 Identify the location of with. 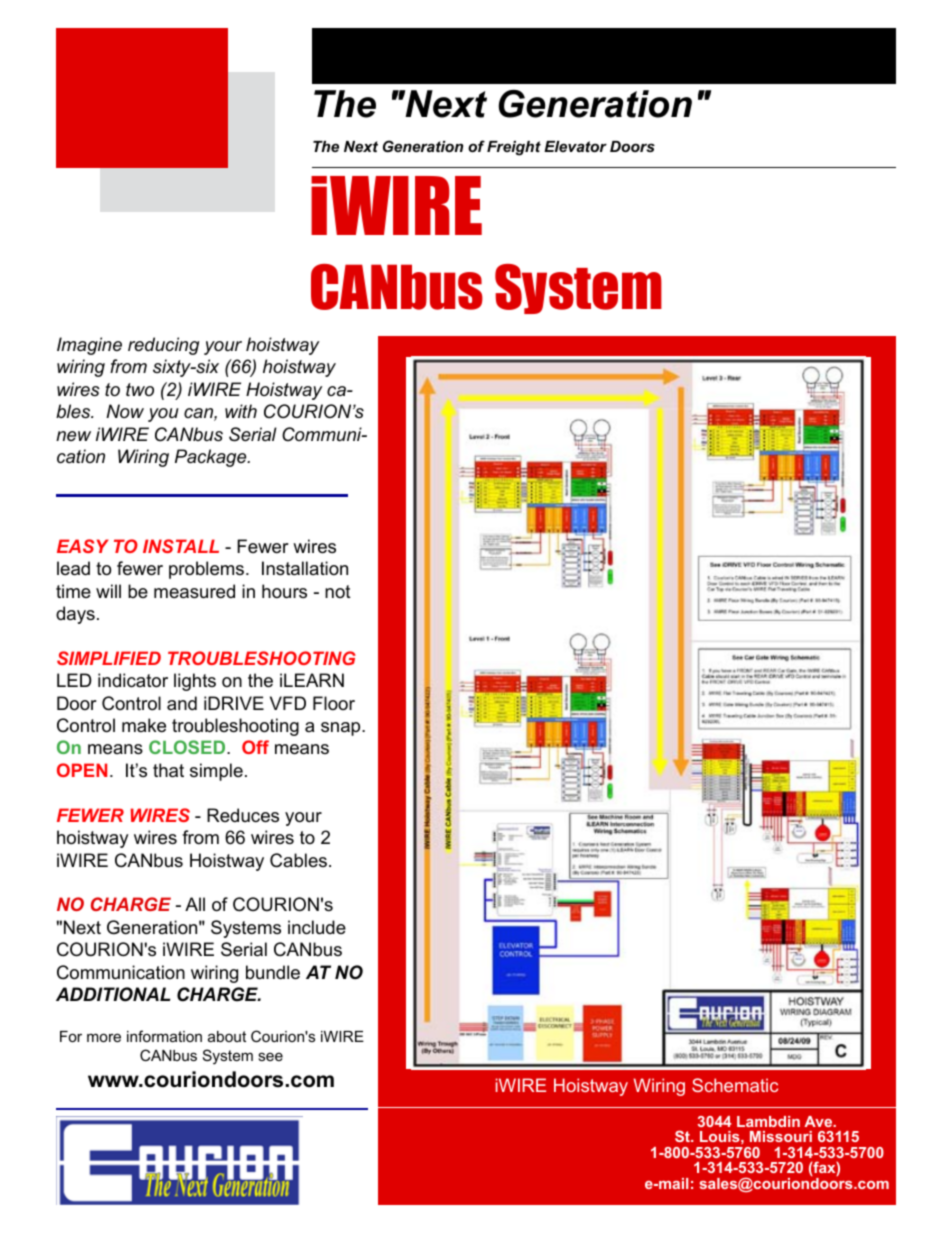
(241, 411).
